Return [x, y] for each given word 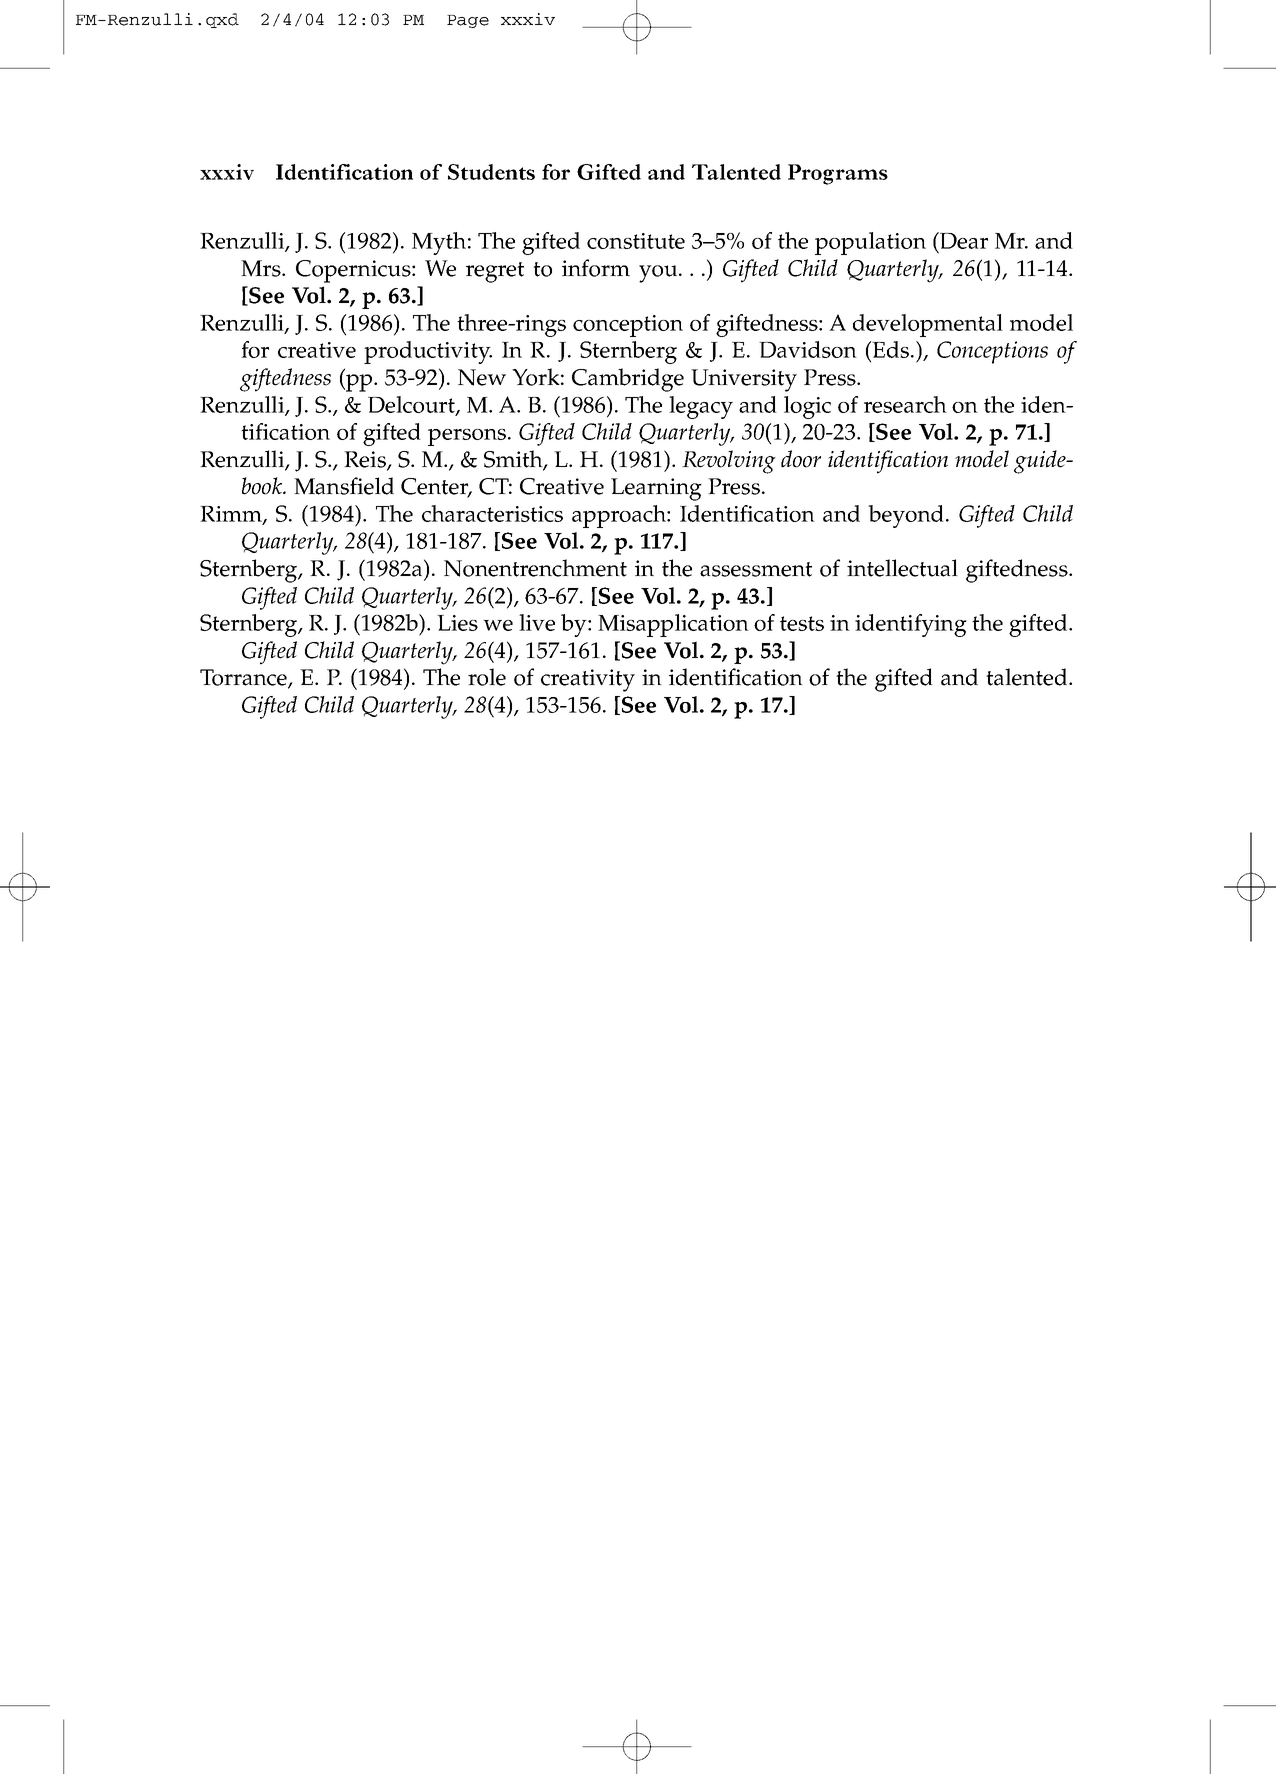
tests [802, 623]
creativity [588, 680]
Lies [457, 623]
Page [468, 21]
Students [491, 172]
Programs [838, 174]
